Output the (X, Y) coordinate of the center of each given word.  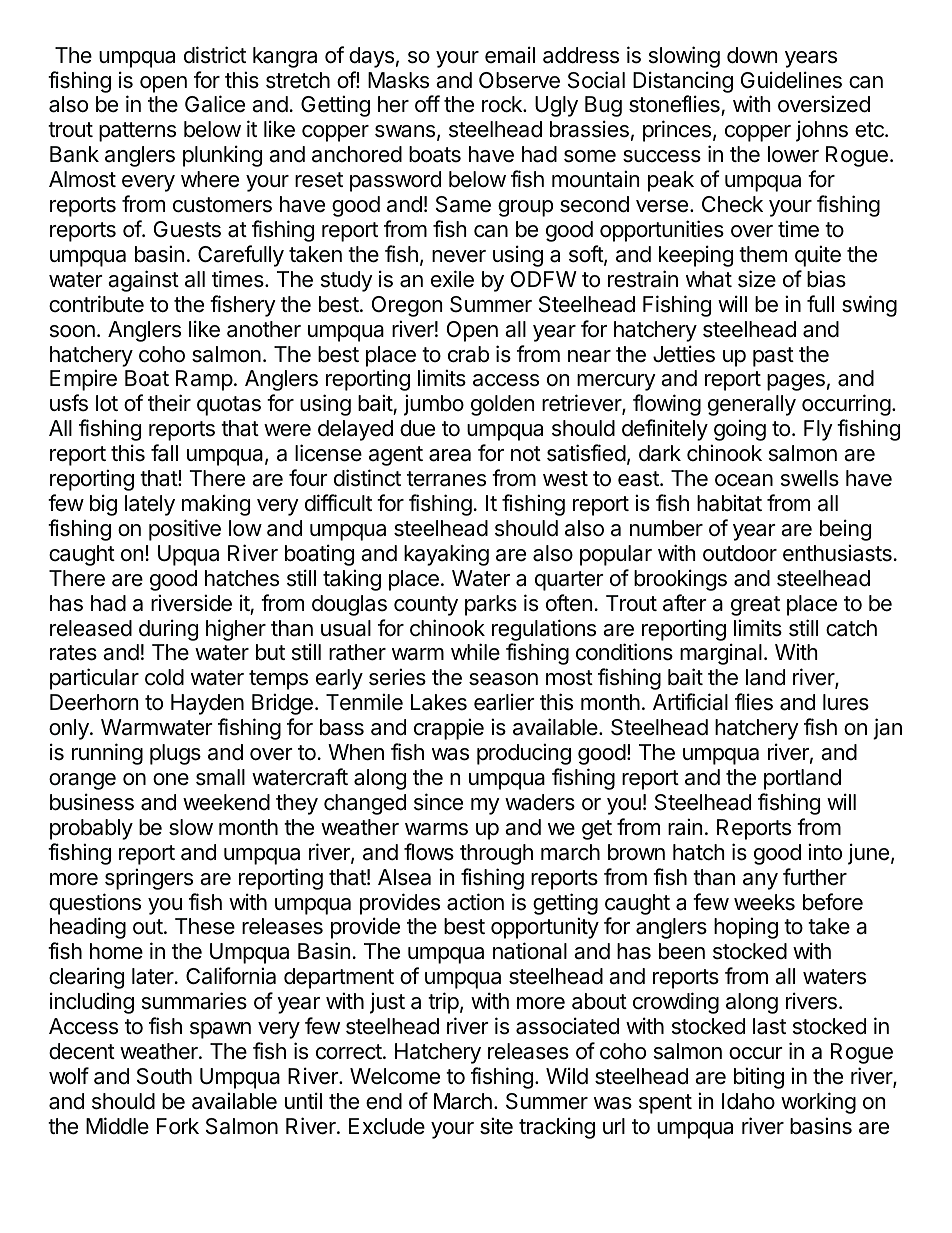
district (215, 55)
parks (491, 605)
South (164, 1076)
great (755, 606)
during (168, 630)
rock (503, 104)
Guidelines (791, 80)
